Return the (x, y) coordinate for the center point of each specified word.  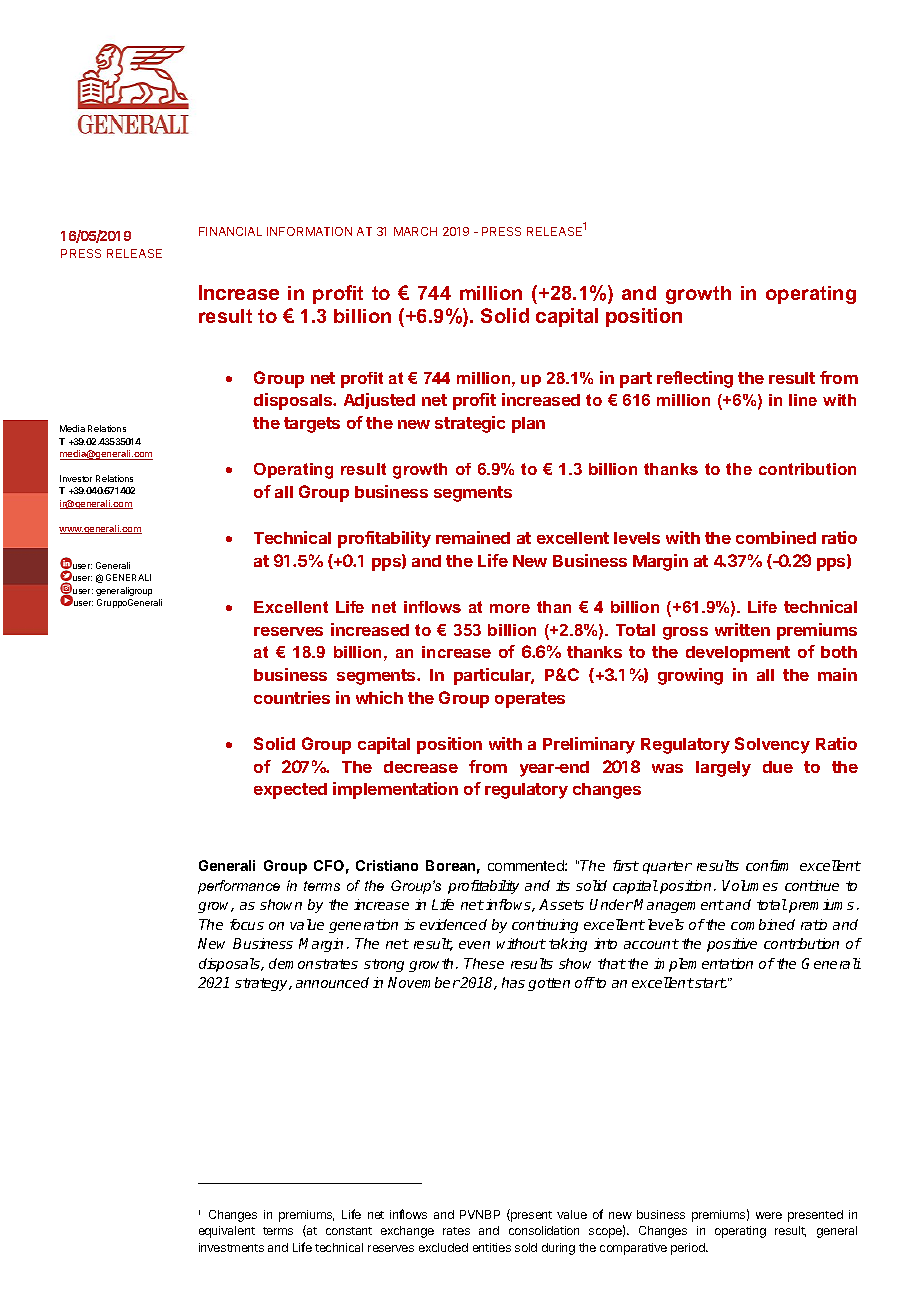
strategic (470, 424)
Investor (76, 478)
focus (247, 924)
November (424, 982)
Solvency (772, 745)
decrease (421, 767)
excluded (443, 1247)
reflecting (695, 379)
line (803, 400)
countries (292, 697)
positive (732, 945)
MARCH (415, 231)
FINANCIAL (230, 231)
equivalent (227, 1232)
